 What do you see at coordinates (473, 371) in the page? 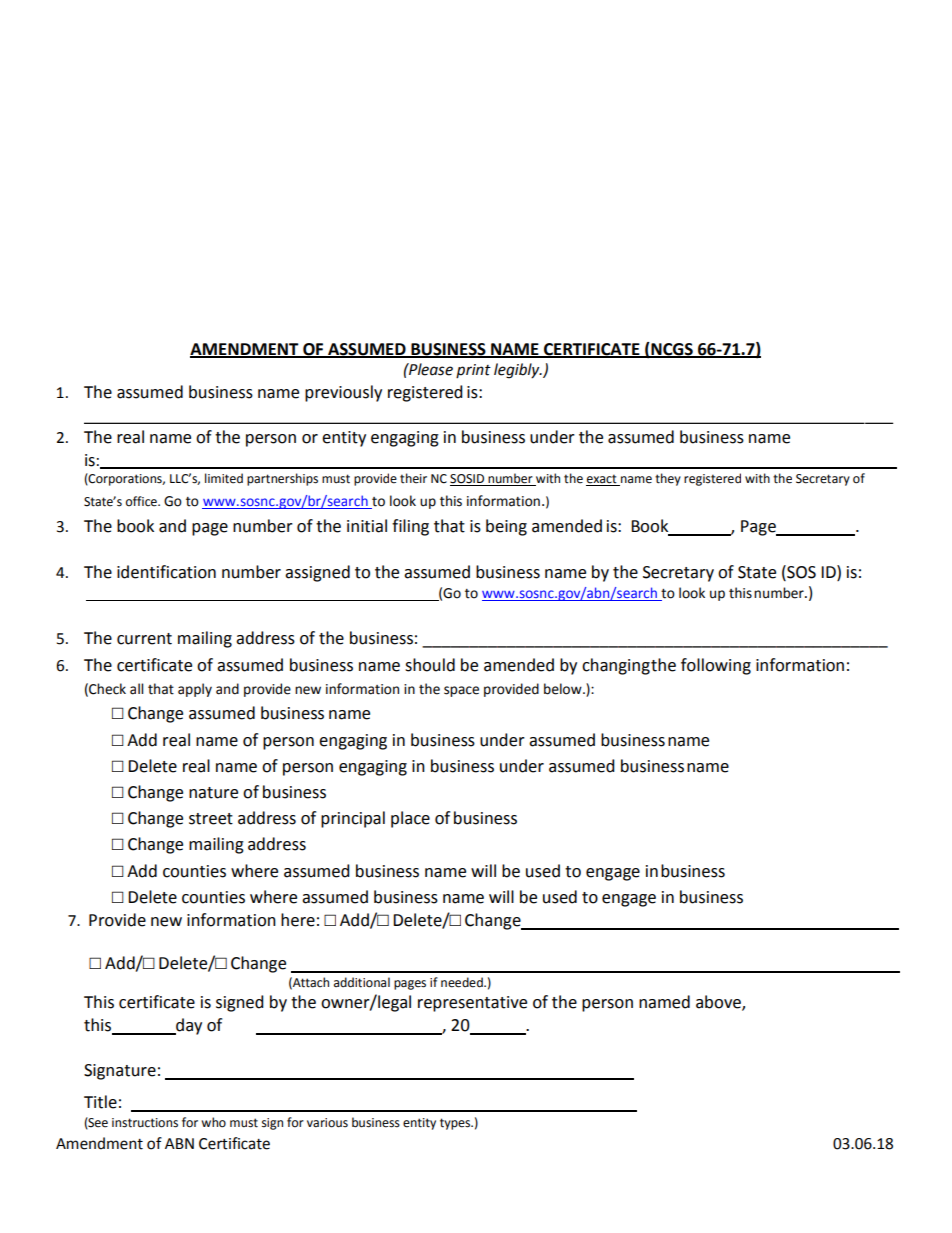
I see `print` at bounding box center [473, 371].
